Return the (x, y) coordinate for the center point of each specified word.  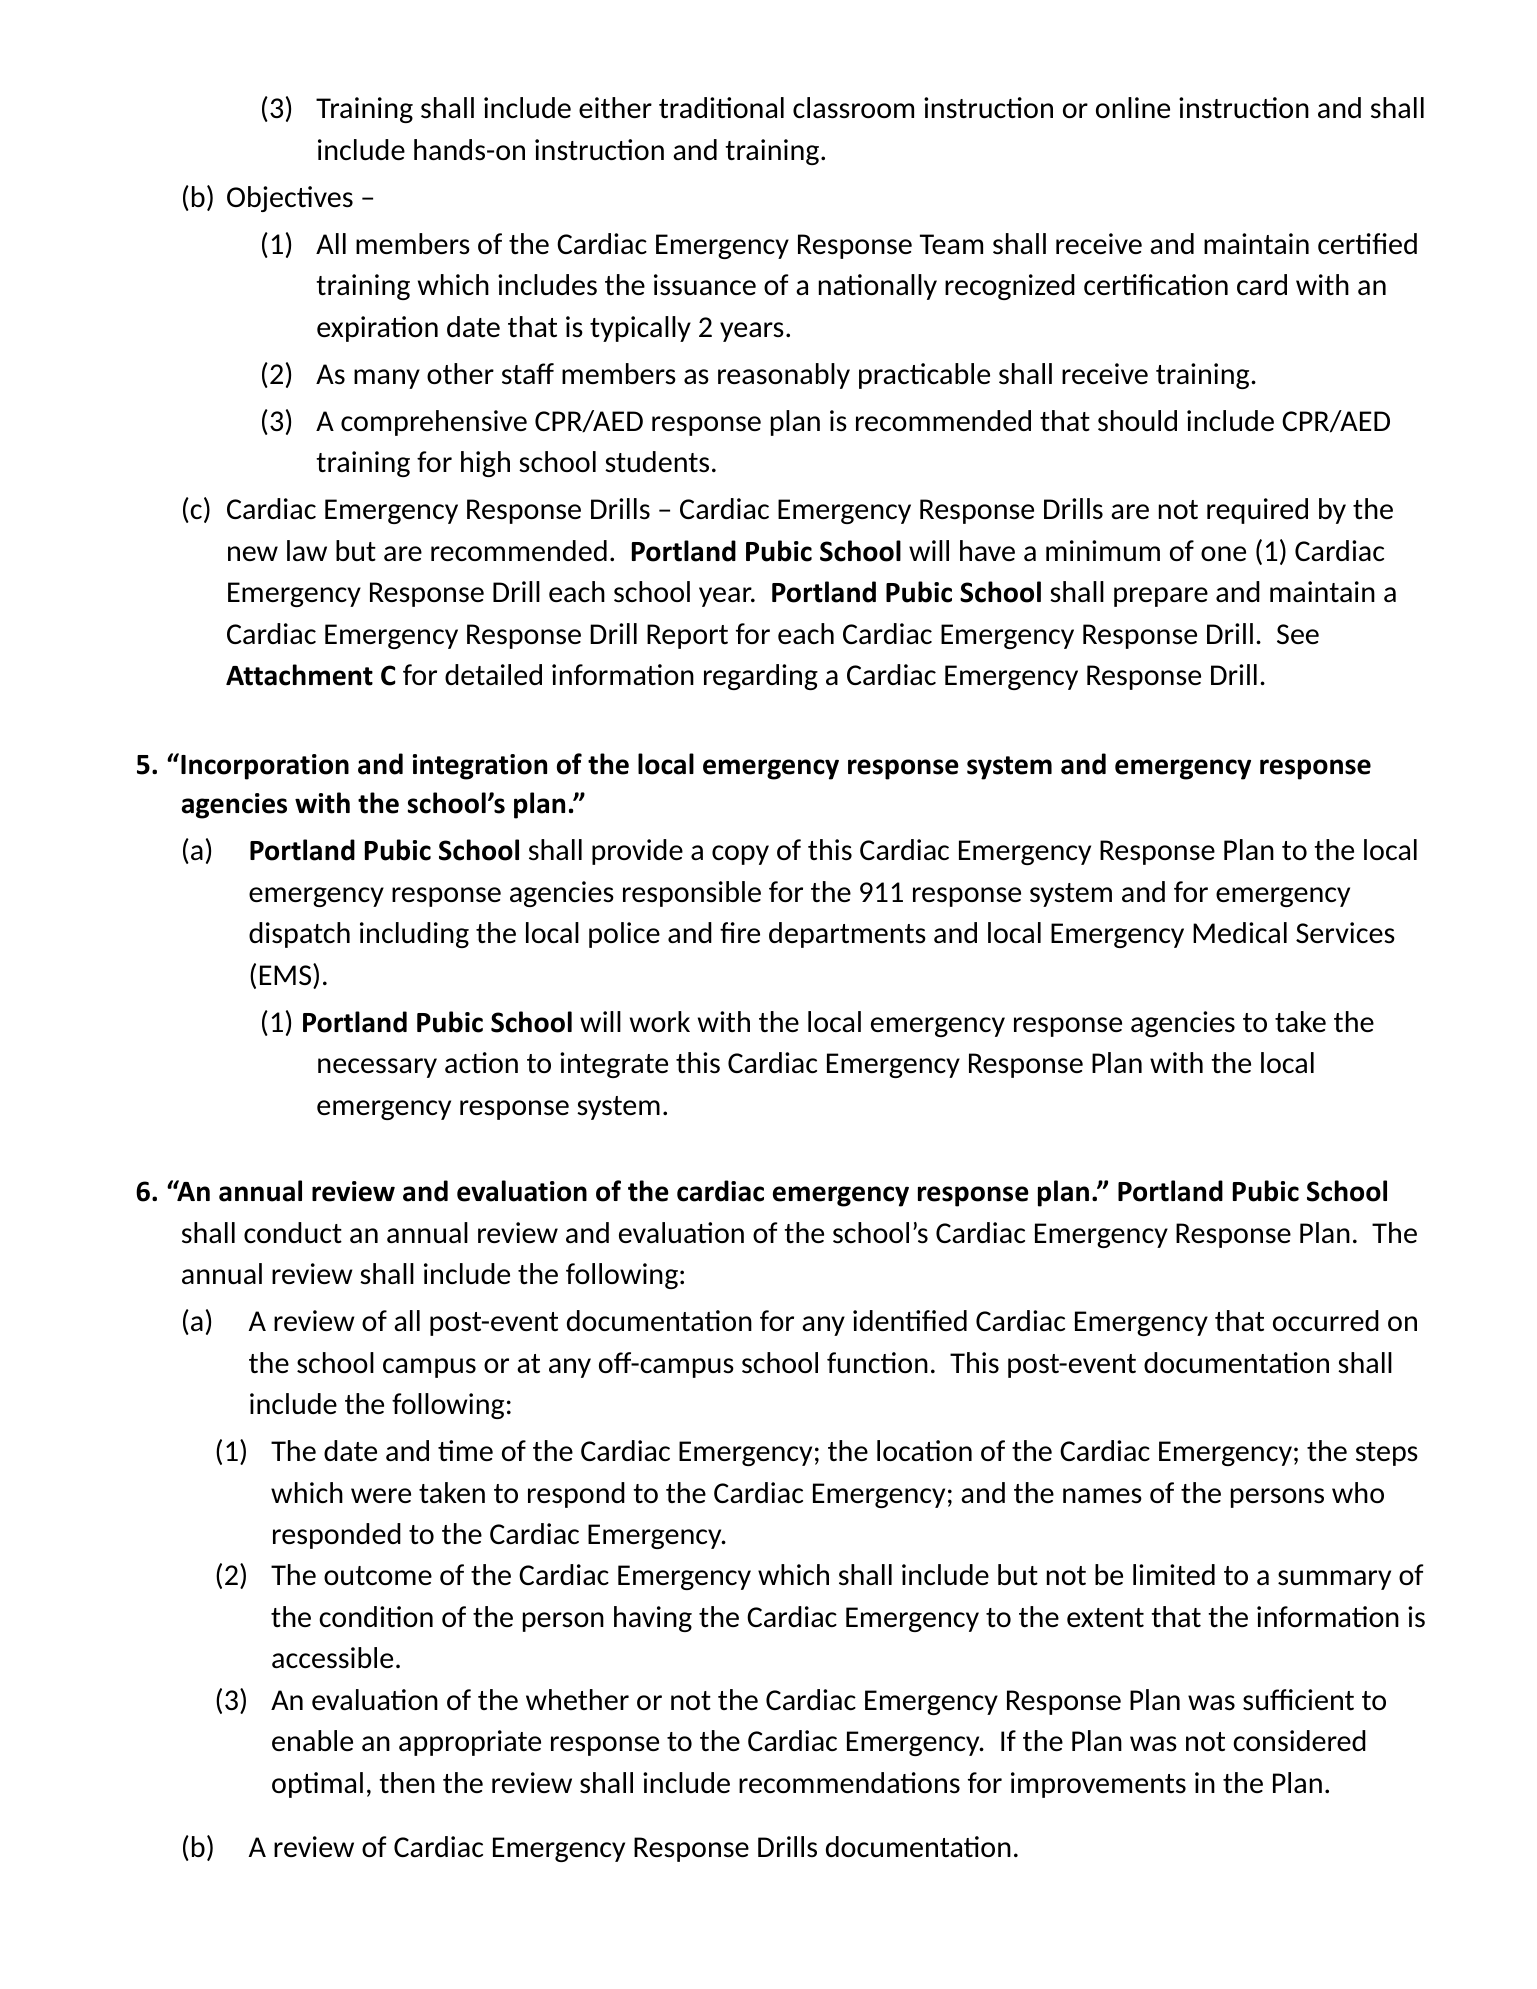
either (615, 107)
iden (879, 1320)
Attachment (299, 675)
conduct (293, 1232)
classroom (853, 108)
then (407, 1782)
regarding (761, 677)
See (1298, 634)
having (653, 1619)
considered (1299, 1741)
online (1133, 107)
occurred (1326, 1321)
